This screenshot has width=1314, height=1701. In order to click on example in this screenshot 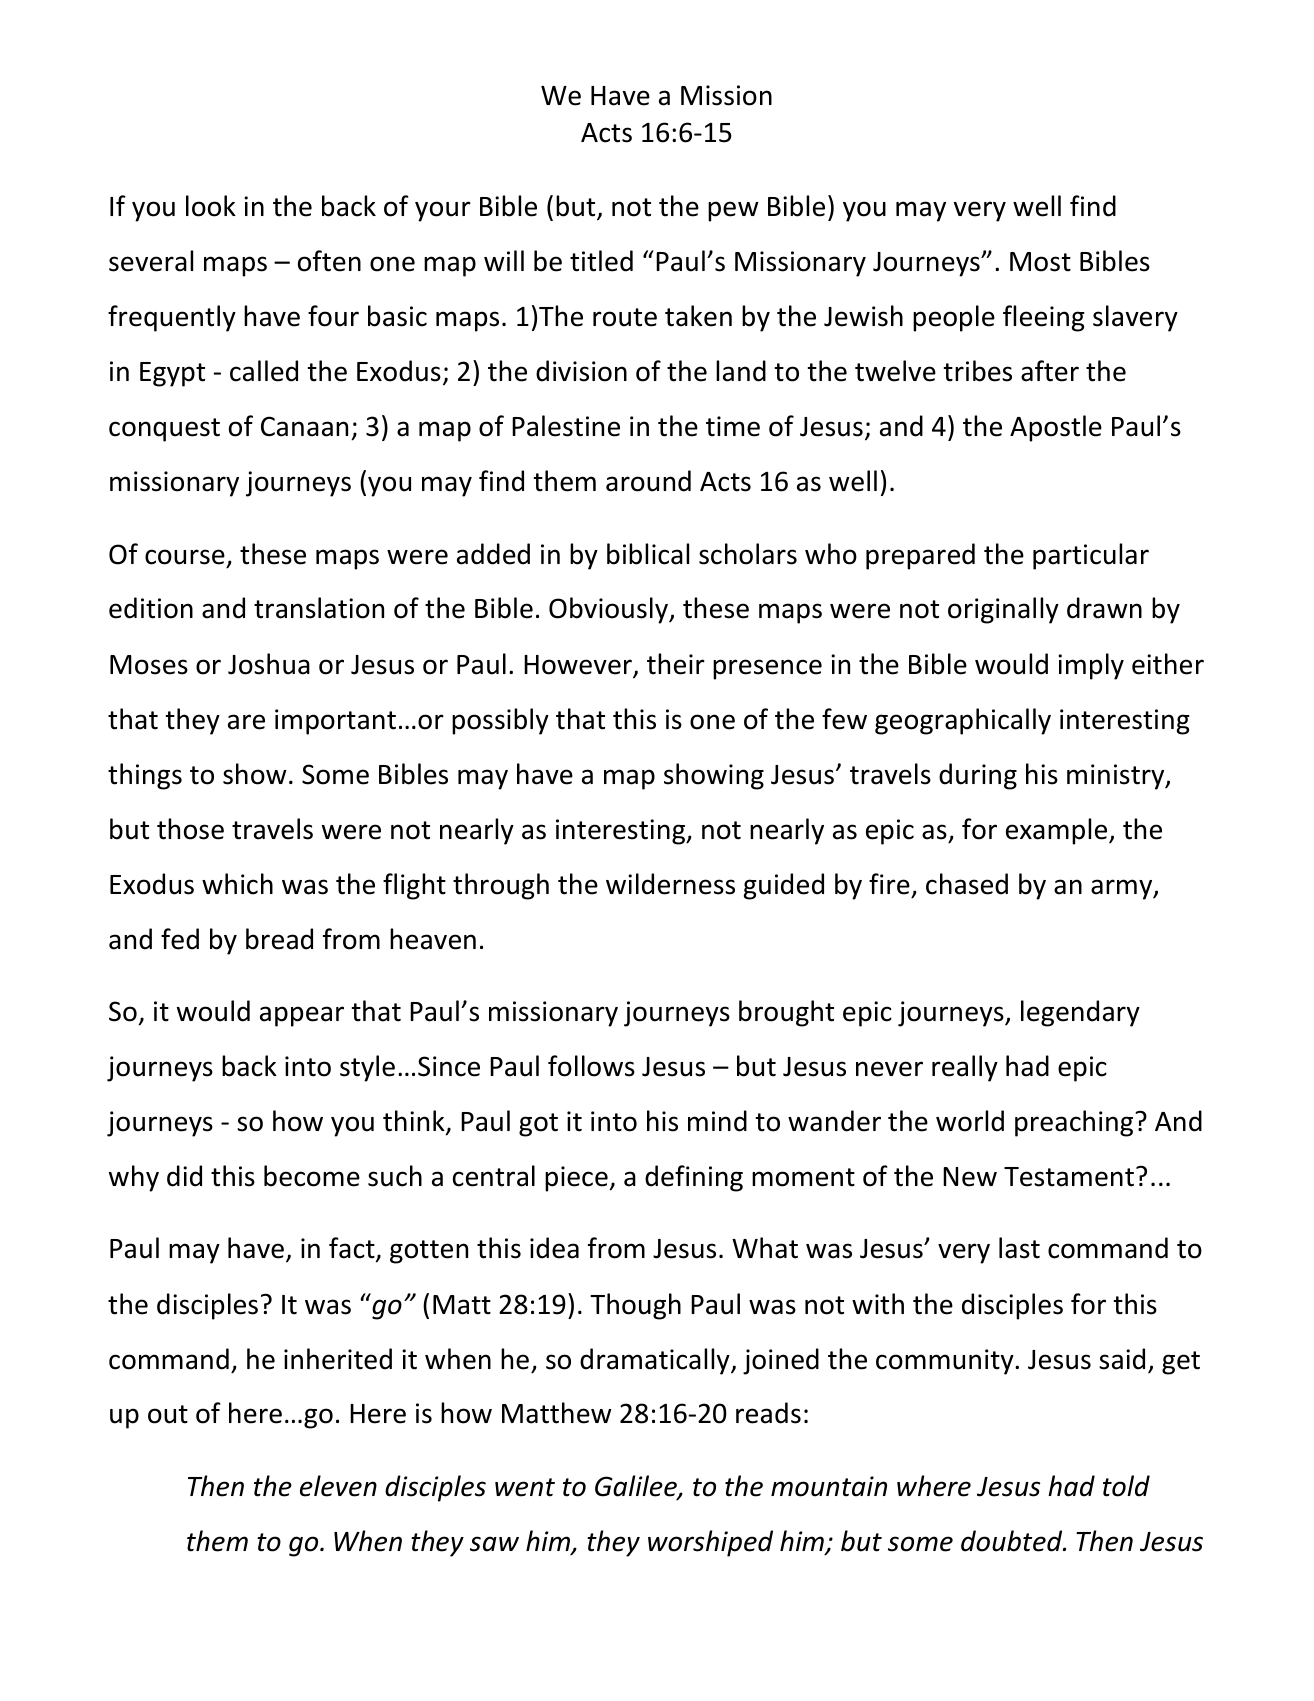, I will do `click(1058, 831)`.
